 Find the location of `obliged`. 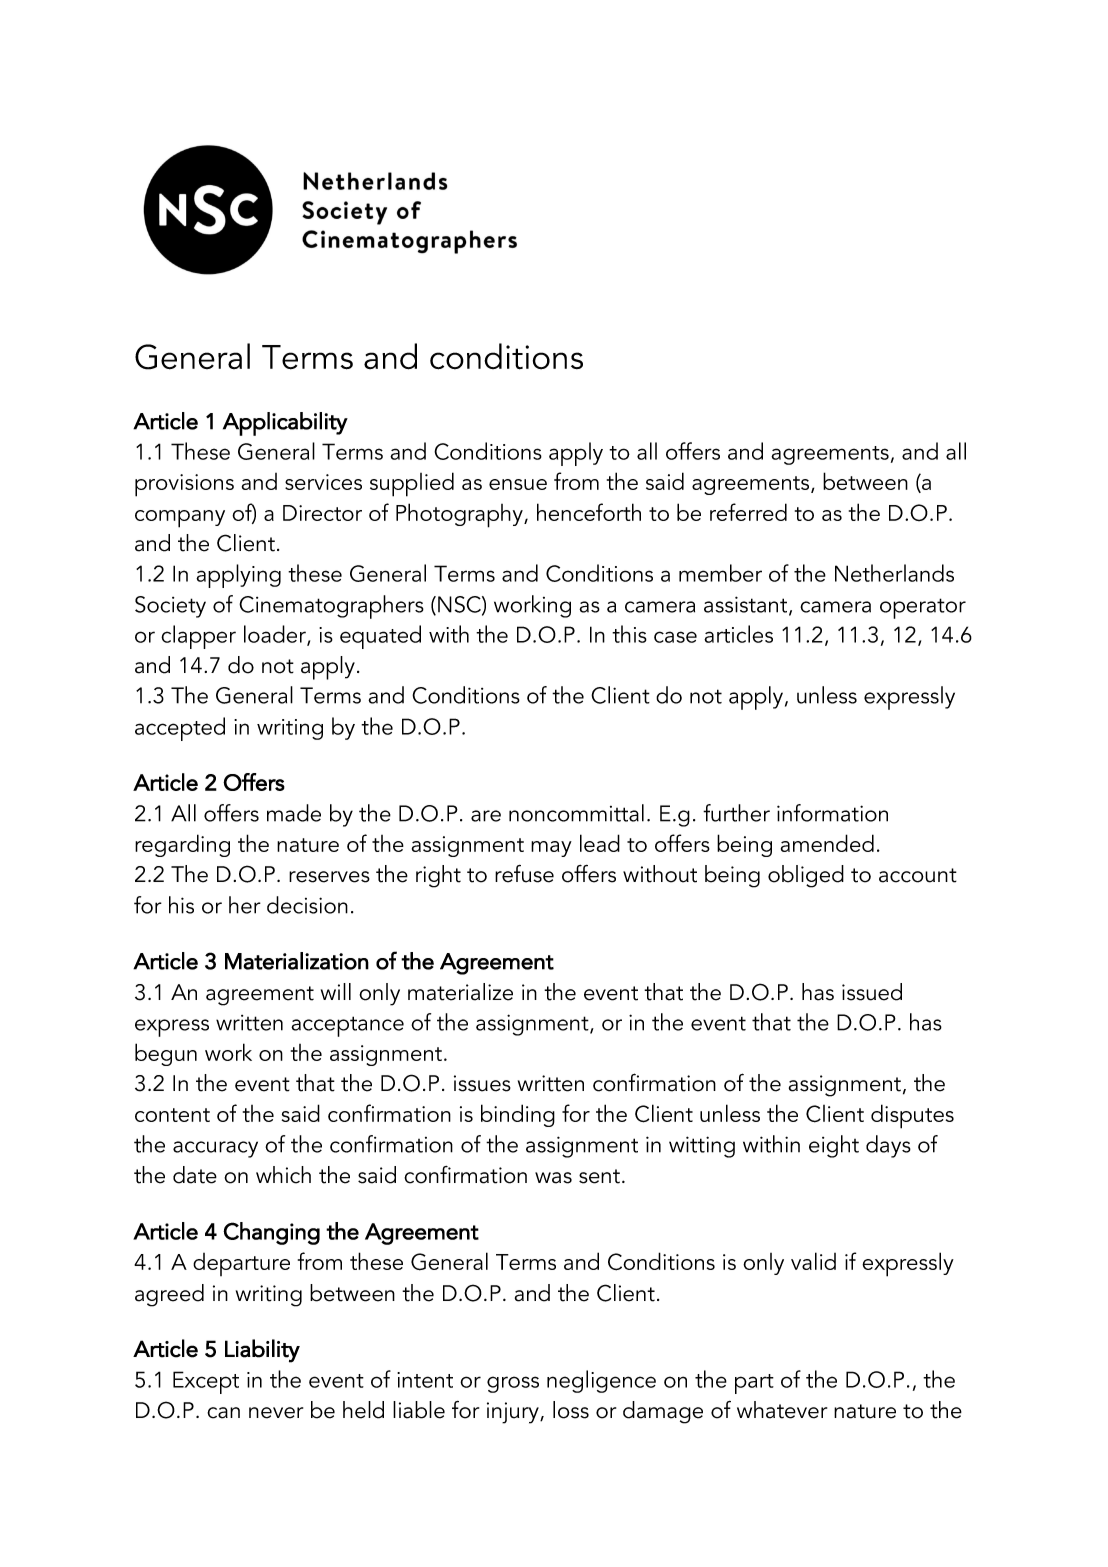

obliged is located at coordinates (806, 876).
